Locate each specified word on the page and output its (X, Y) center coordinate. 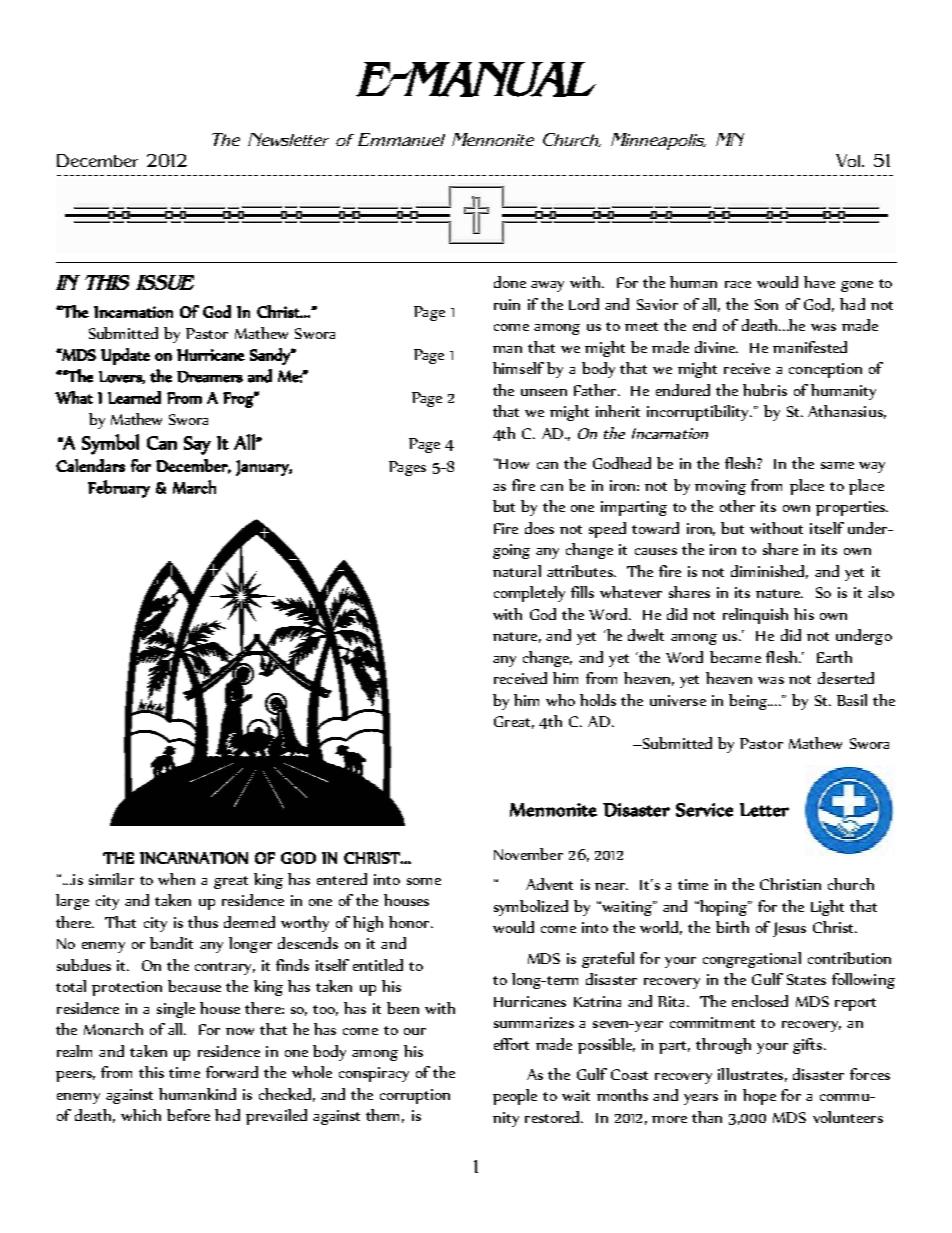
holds (598, 700)
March (194, 487)
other (737, 506)
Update (125, 356)
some (424, 881)
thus (203, 922)
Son (766, 304)
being (749, 702)
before (188, 1115)
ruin (507, 304)
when (176, 879)
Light (827, 908)
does (539, 528)
